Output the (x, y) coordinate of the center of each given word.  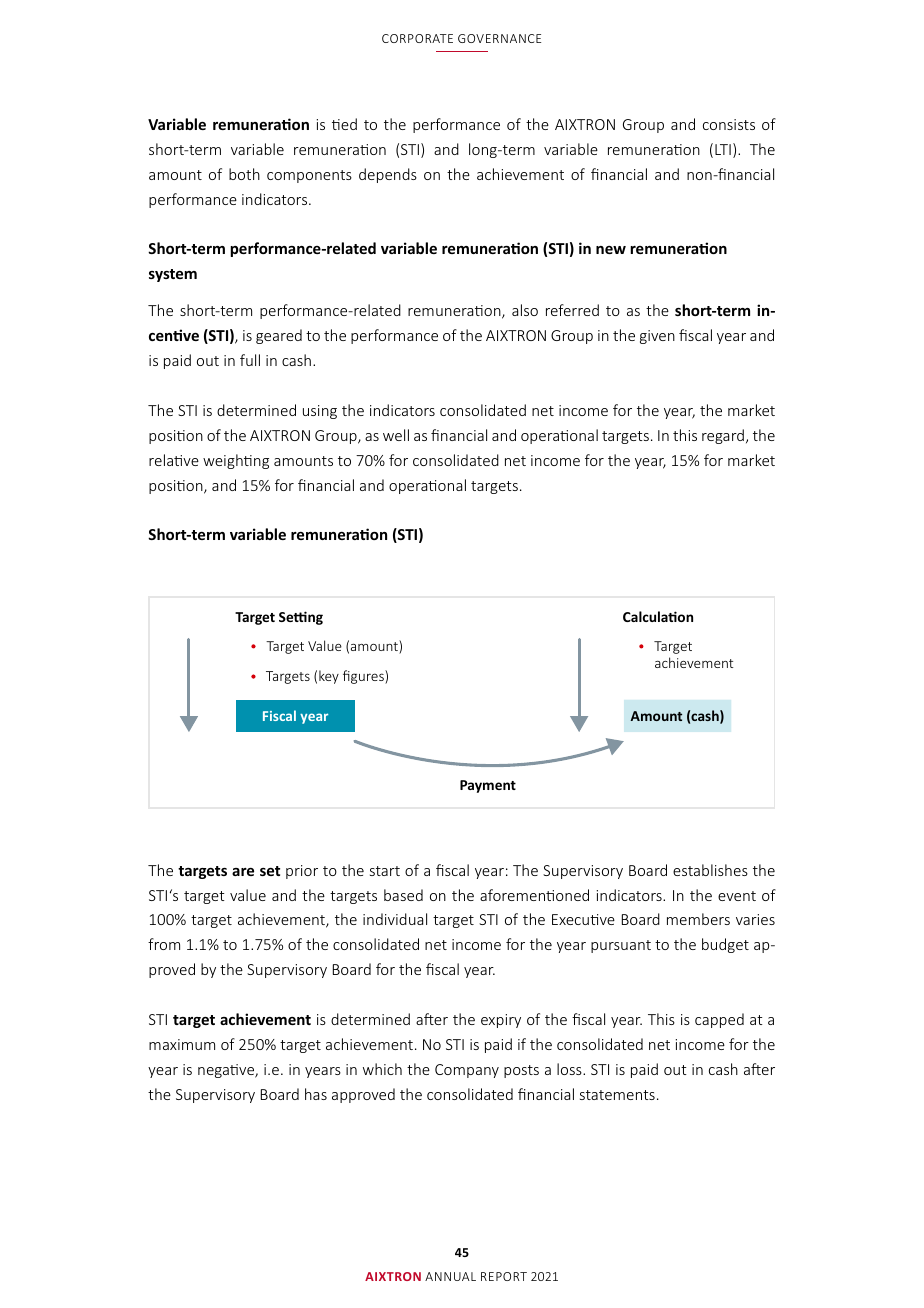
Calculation (658, 616)
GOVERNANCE (499, 38)
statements (617, 1095)
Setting (301, 618)
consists (729, 124)
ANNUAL (450, 1276)
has (316, 1094)
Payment (488, 786)
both (244, 174)
